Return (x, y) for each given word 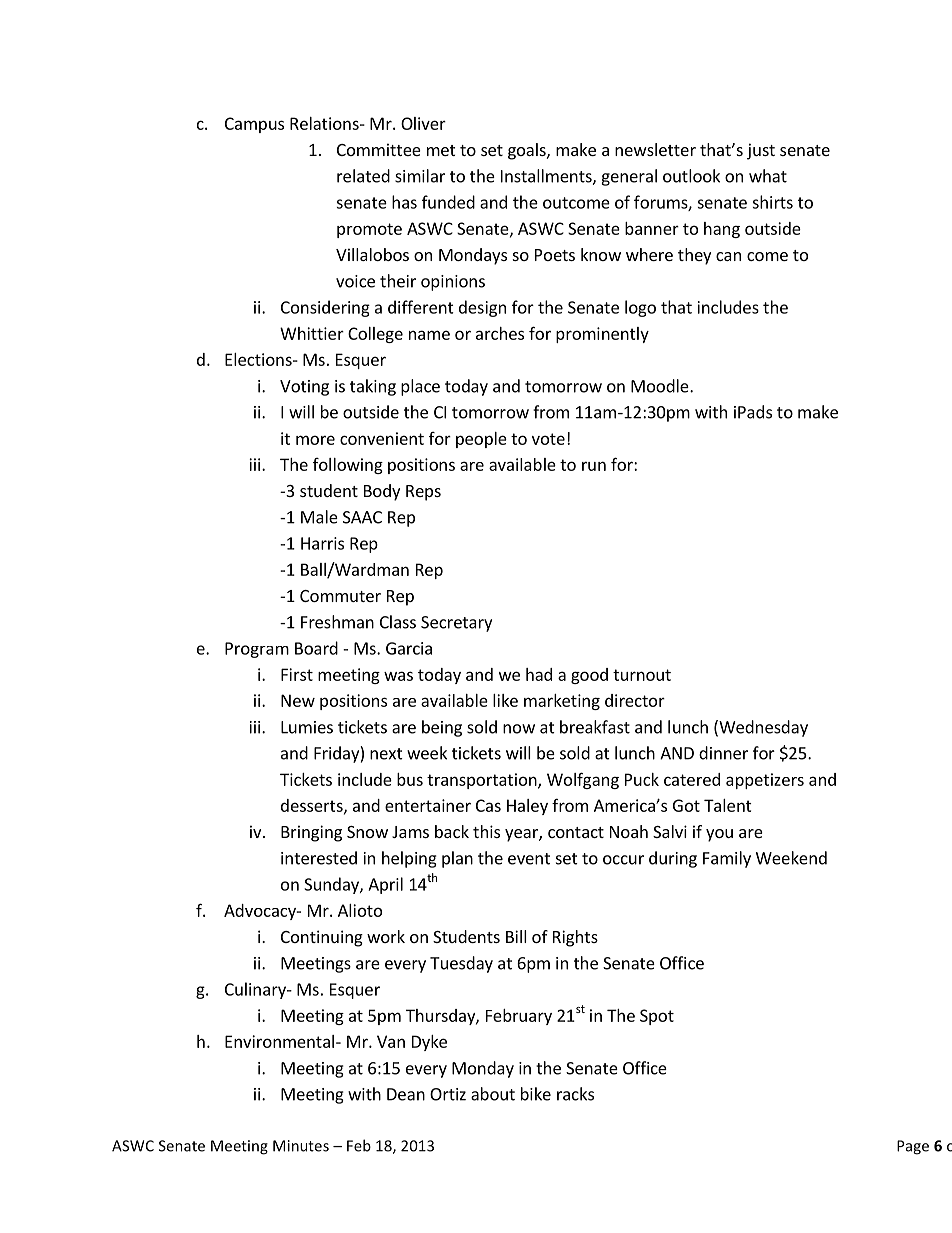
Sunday (332, 885)
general (629, 177)
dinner (723, 753)
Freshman (337, 622)
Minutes (301, 1146)
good (589, 676)
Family (727, 859)
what (768, 176)
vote (548, 439)
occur (623, 860)
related (363, 176)
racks (575, 1094)
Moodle (661, 386)
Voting (304, 388)
